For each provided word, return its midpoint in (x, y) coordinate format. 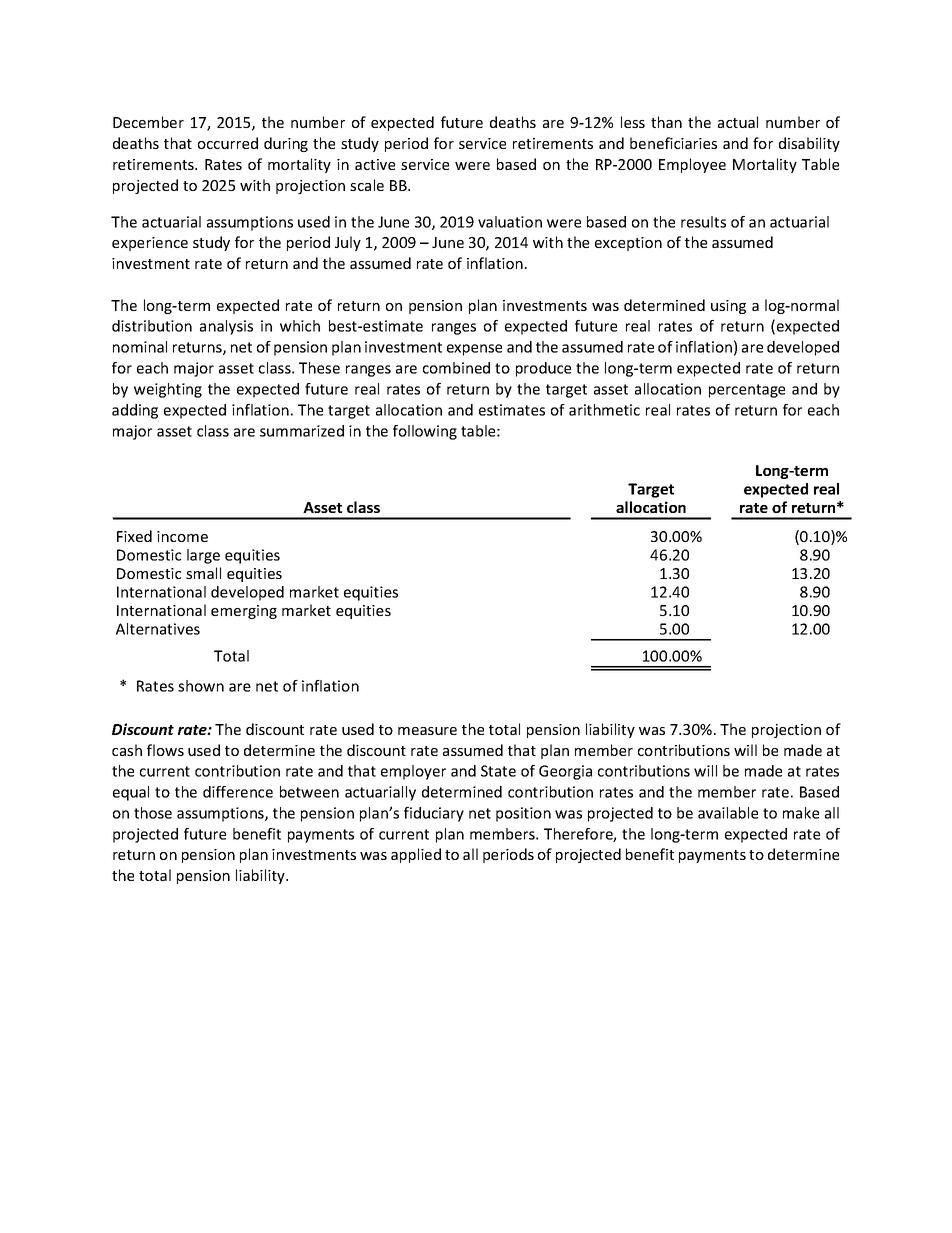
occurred (228, 143)
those (153, 813)
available (728, 813)
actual (738, 122)
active (375, 164)
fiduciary (434, 814)
